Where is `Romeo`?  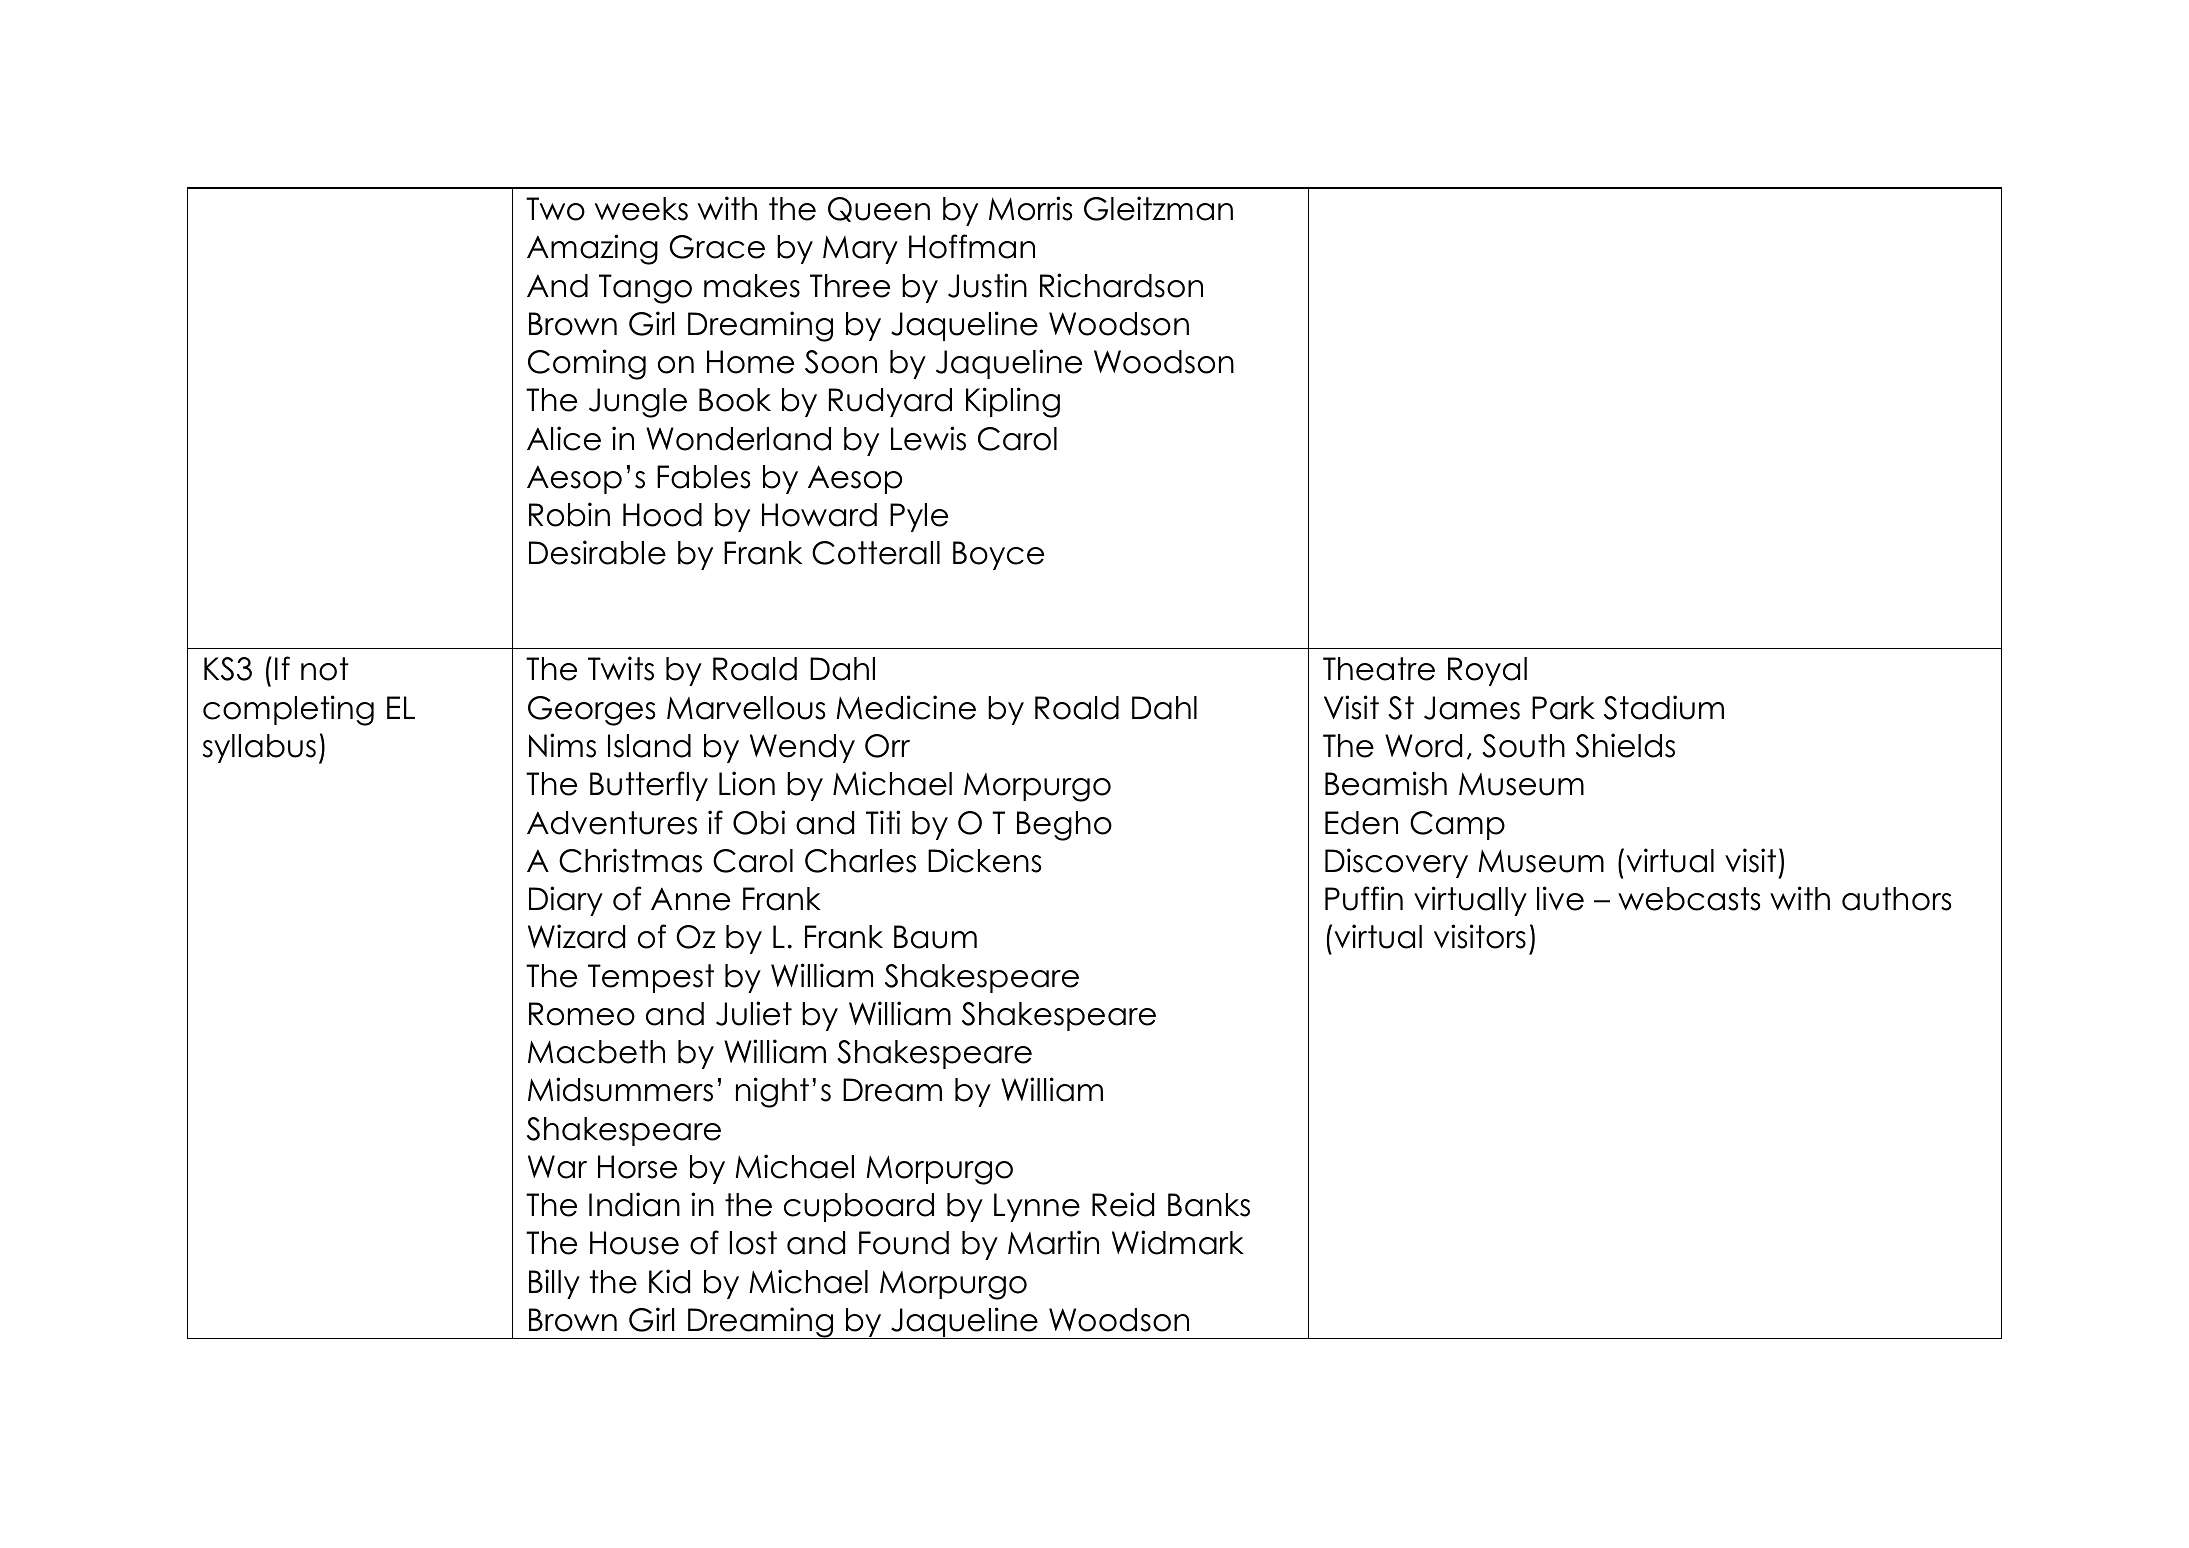
Romeo is located at coordinates (582, 1014).
